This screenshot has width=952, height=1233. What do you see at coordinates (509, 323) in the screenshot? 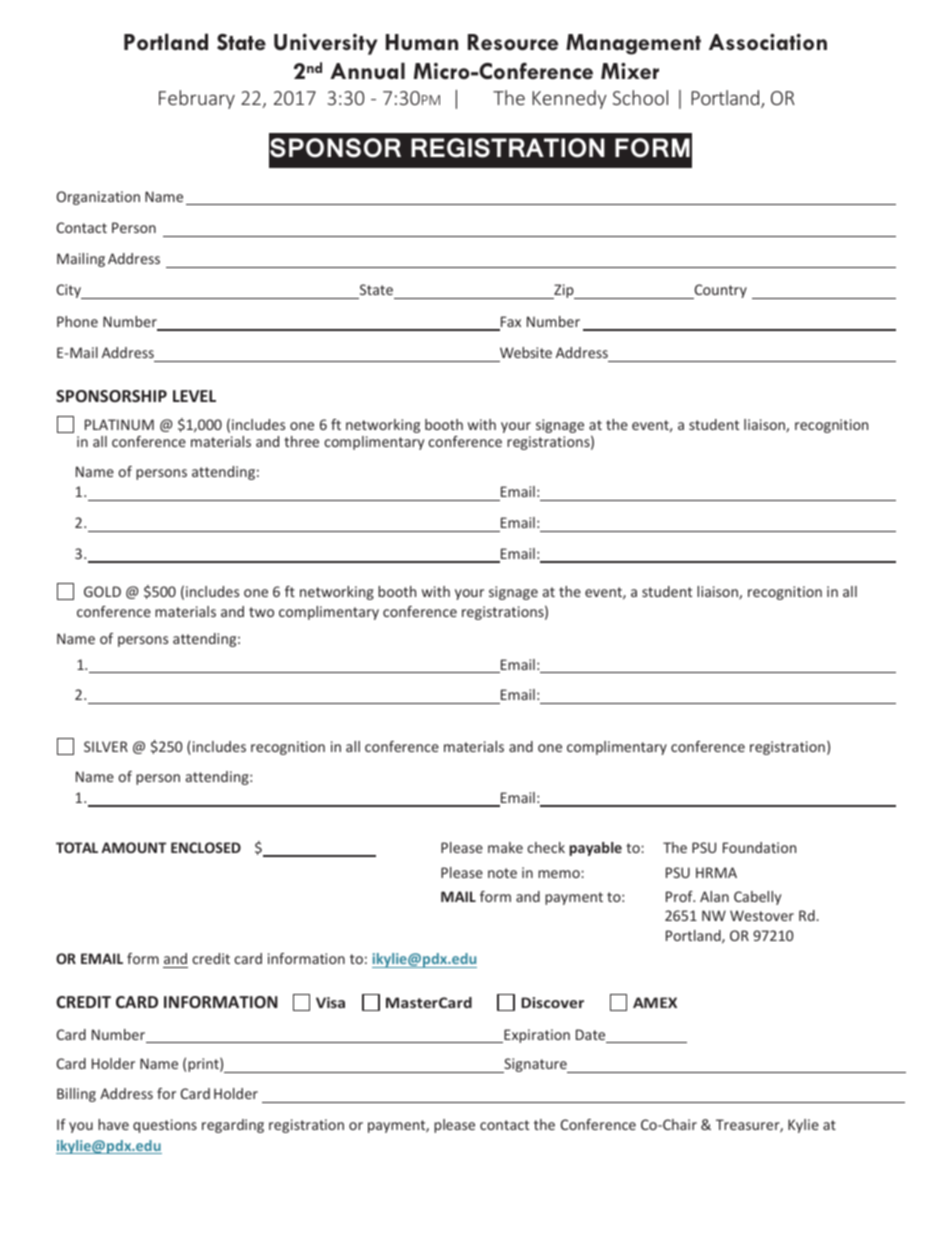
I see `Fax` at bounding box center [509, 323].
